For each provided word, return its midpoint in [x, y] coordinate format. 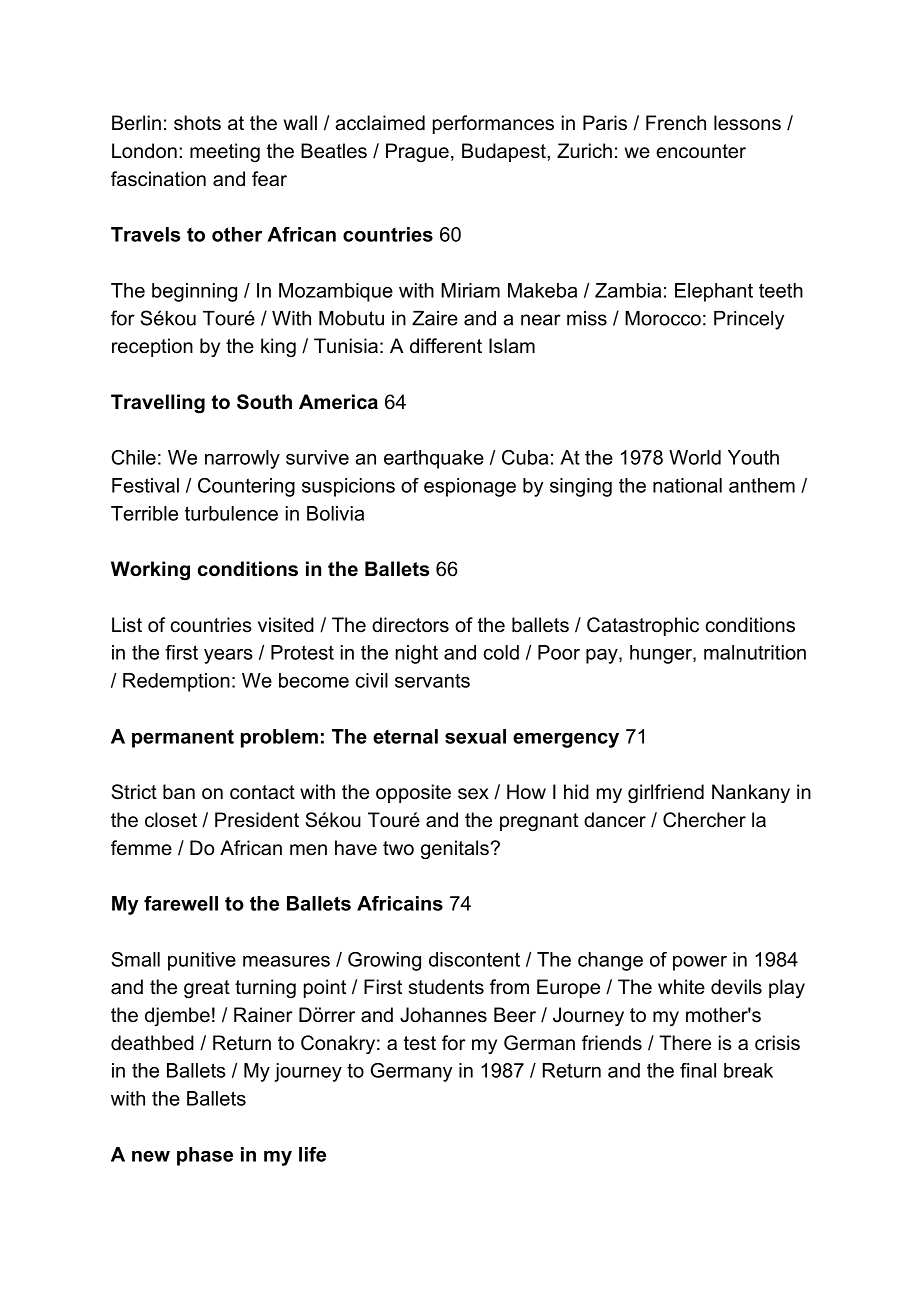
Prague [417, 152]
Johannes [443, 1015]
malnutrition [755, 652]
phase [205, 1156]
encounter [701, 151]
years [228, 656]
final [698, 1070]
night [417, 654]
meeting [225, 152]
